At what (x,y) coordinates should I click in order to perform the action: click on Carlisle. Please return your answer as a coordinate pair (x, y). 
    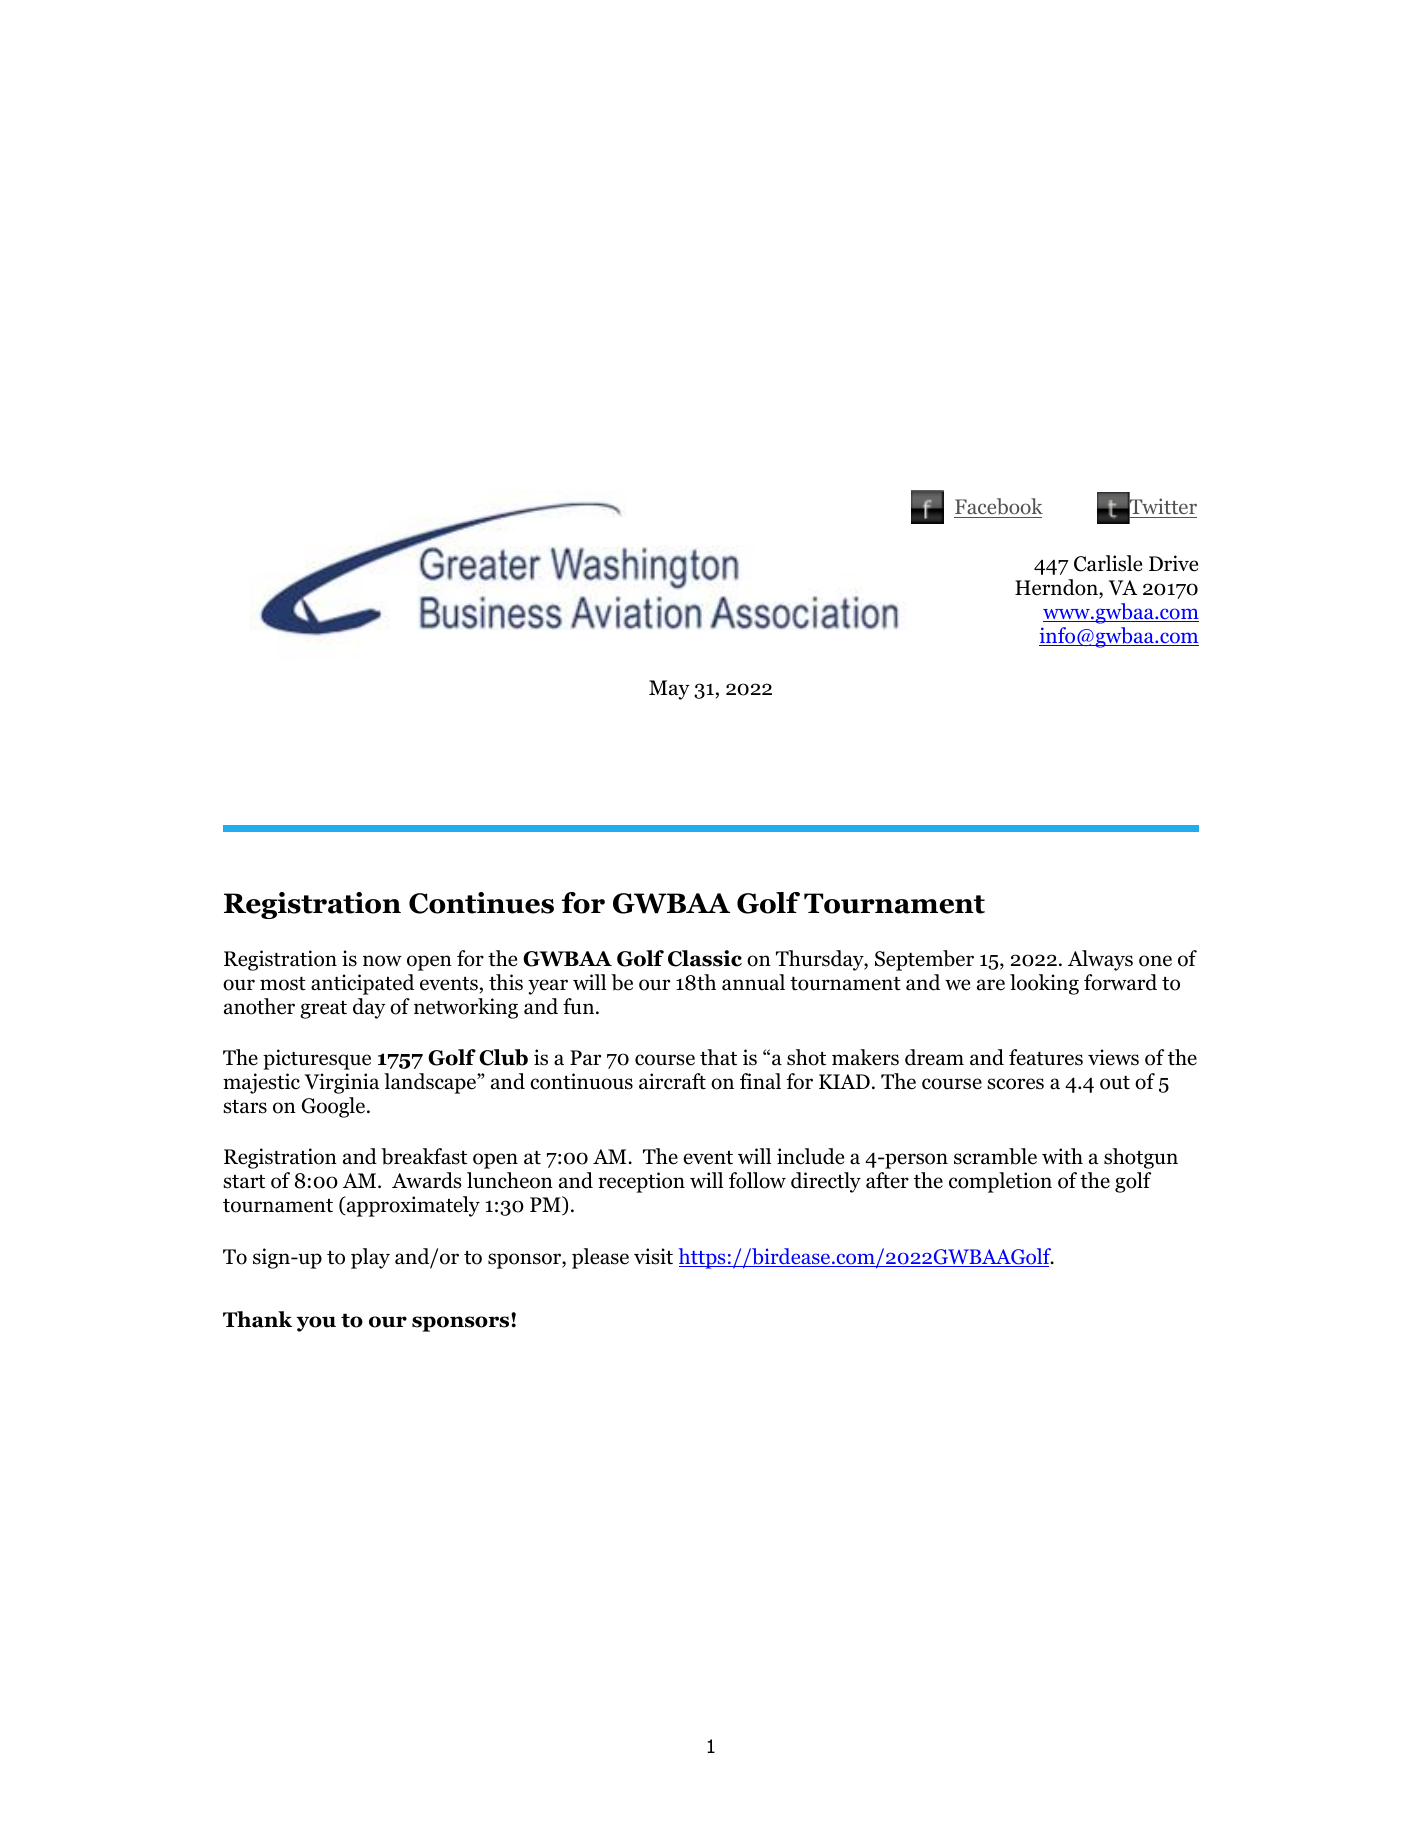
    Looking at the image, I should click on (1108, 563).
